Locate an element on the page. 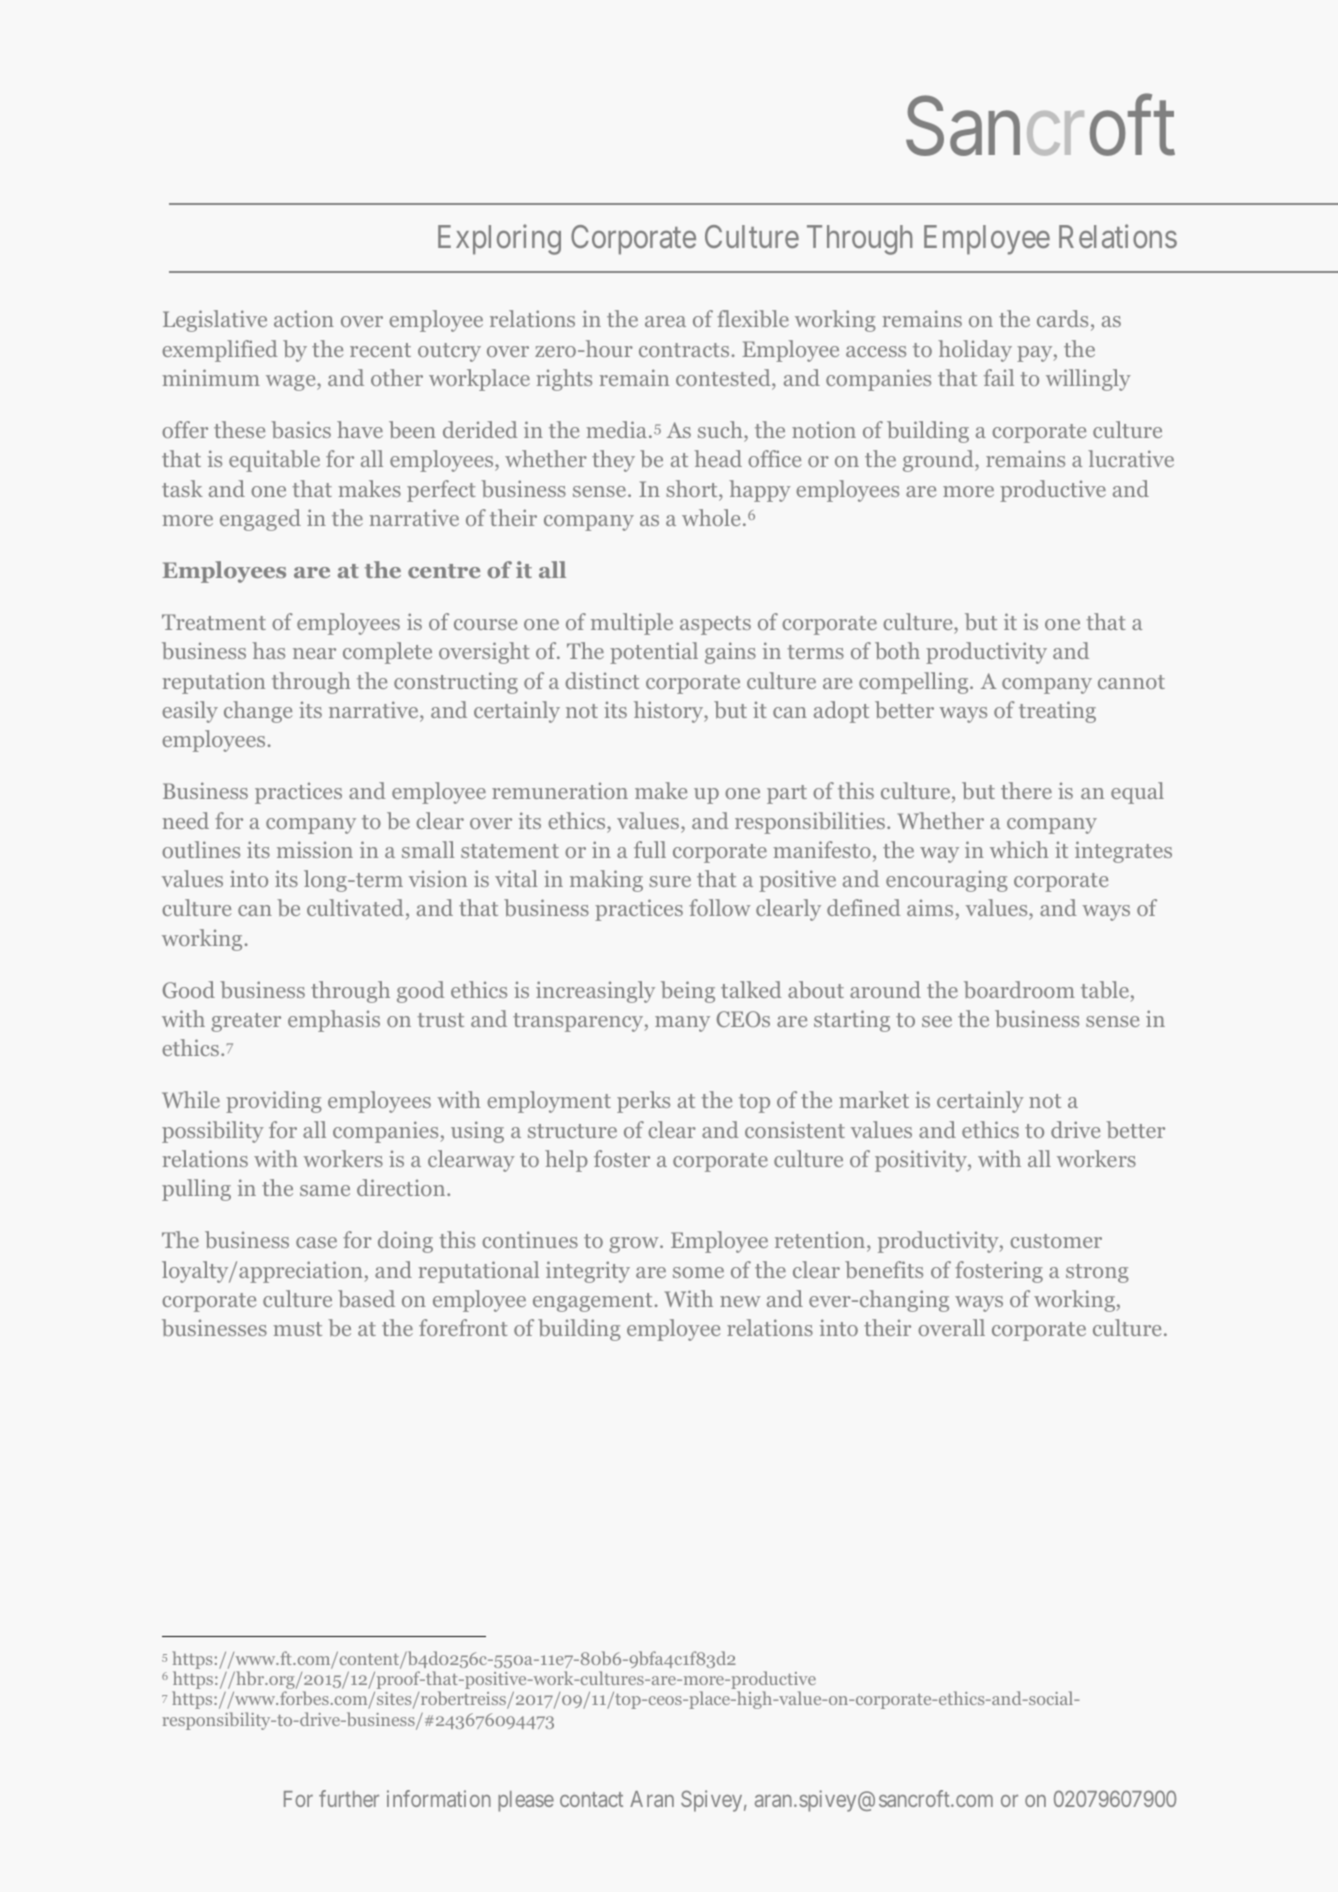 The image size is (1338, 1892). action is located at coordinates (304, 318).
